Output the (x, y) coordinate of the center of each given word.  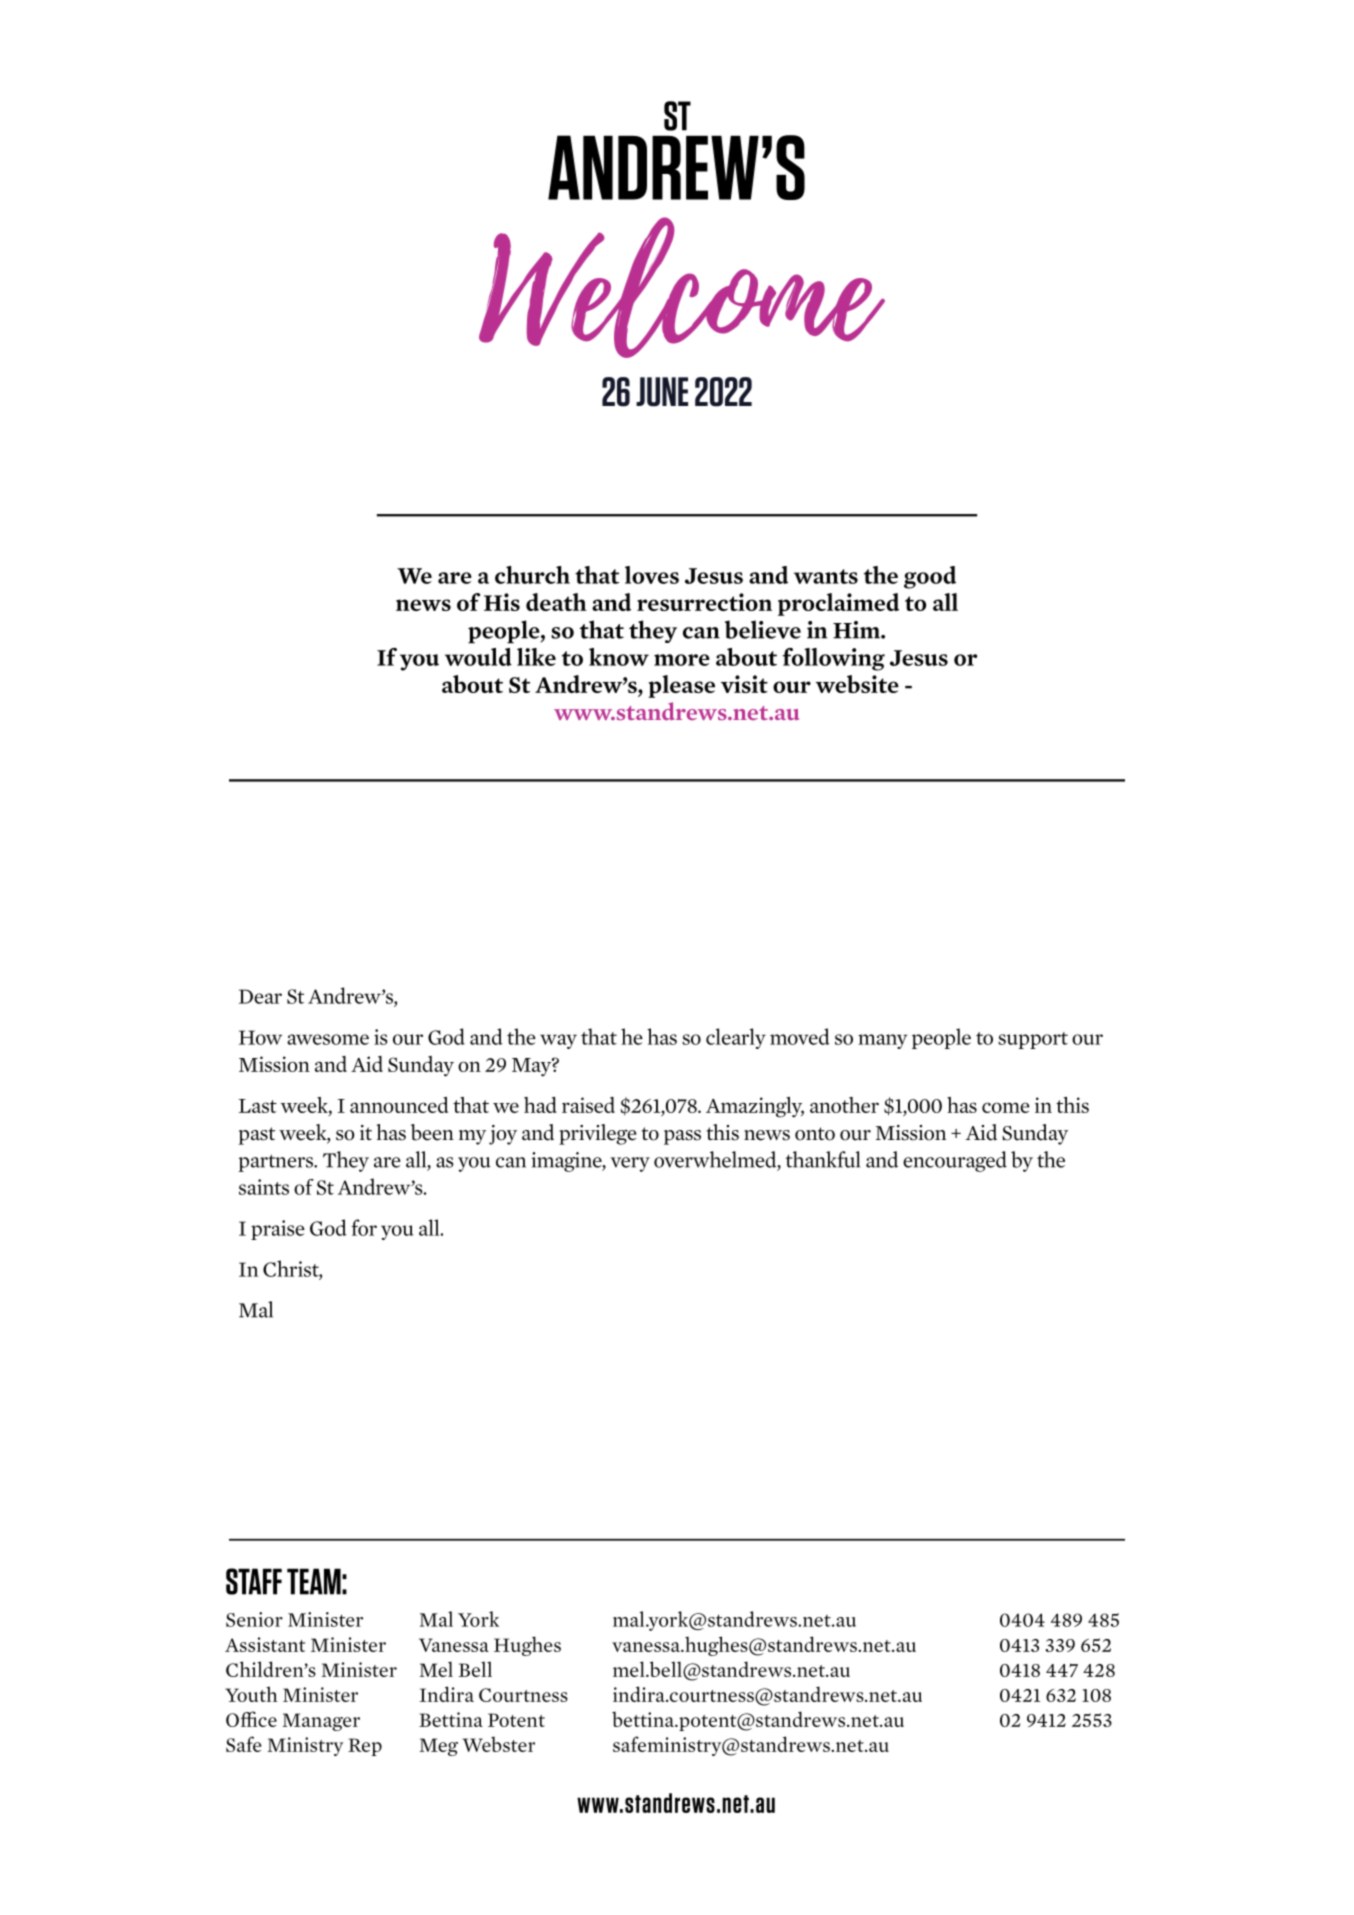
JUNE (662, 392)
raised (588, 1105)
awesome (328, 1039)
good (930, 577)
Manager (321, 1722)
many (882, 1041)
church (532, 575)
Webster (499, 1744)
